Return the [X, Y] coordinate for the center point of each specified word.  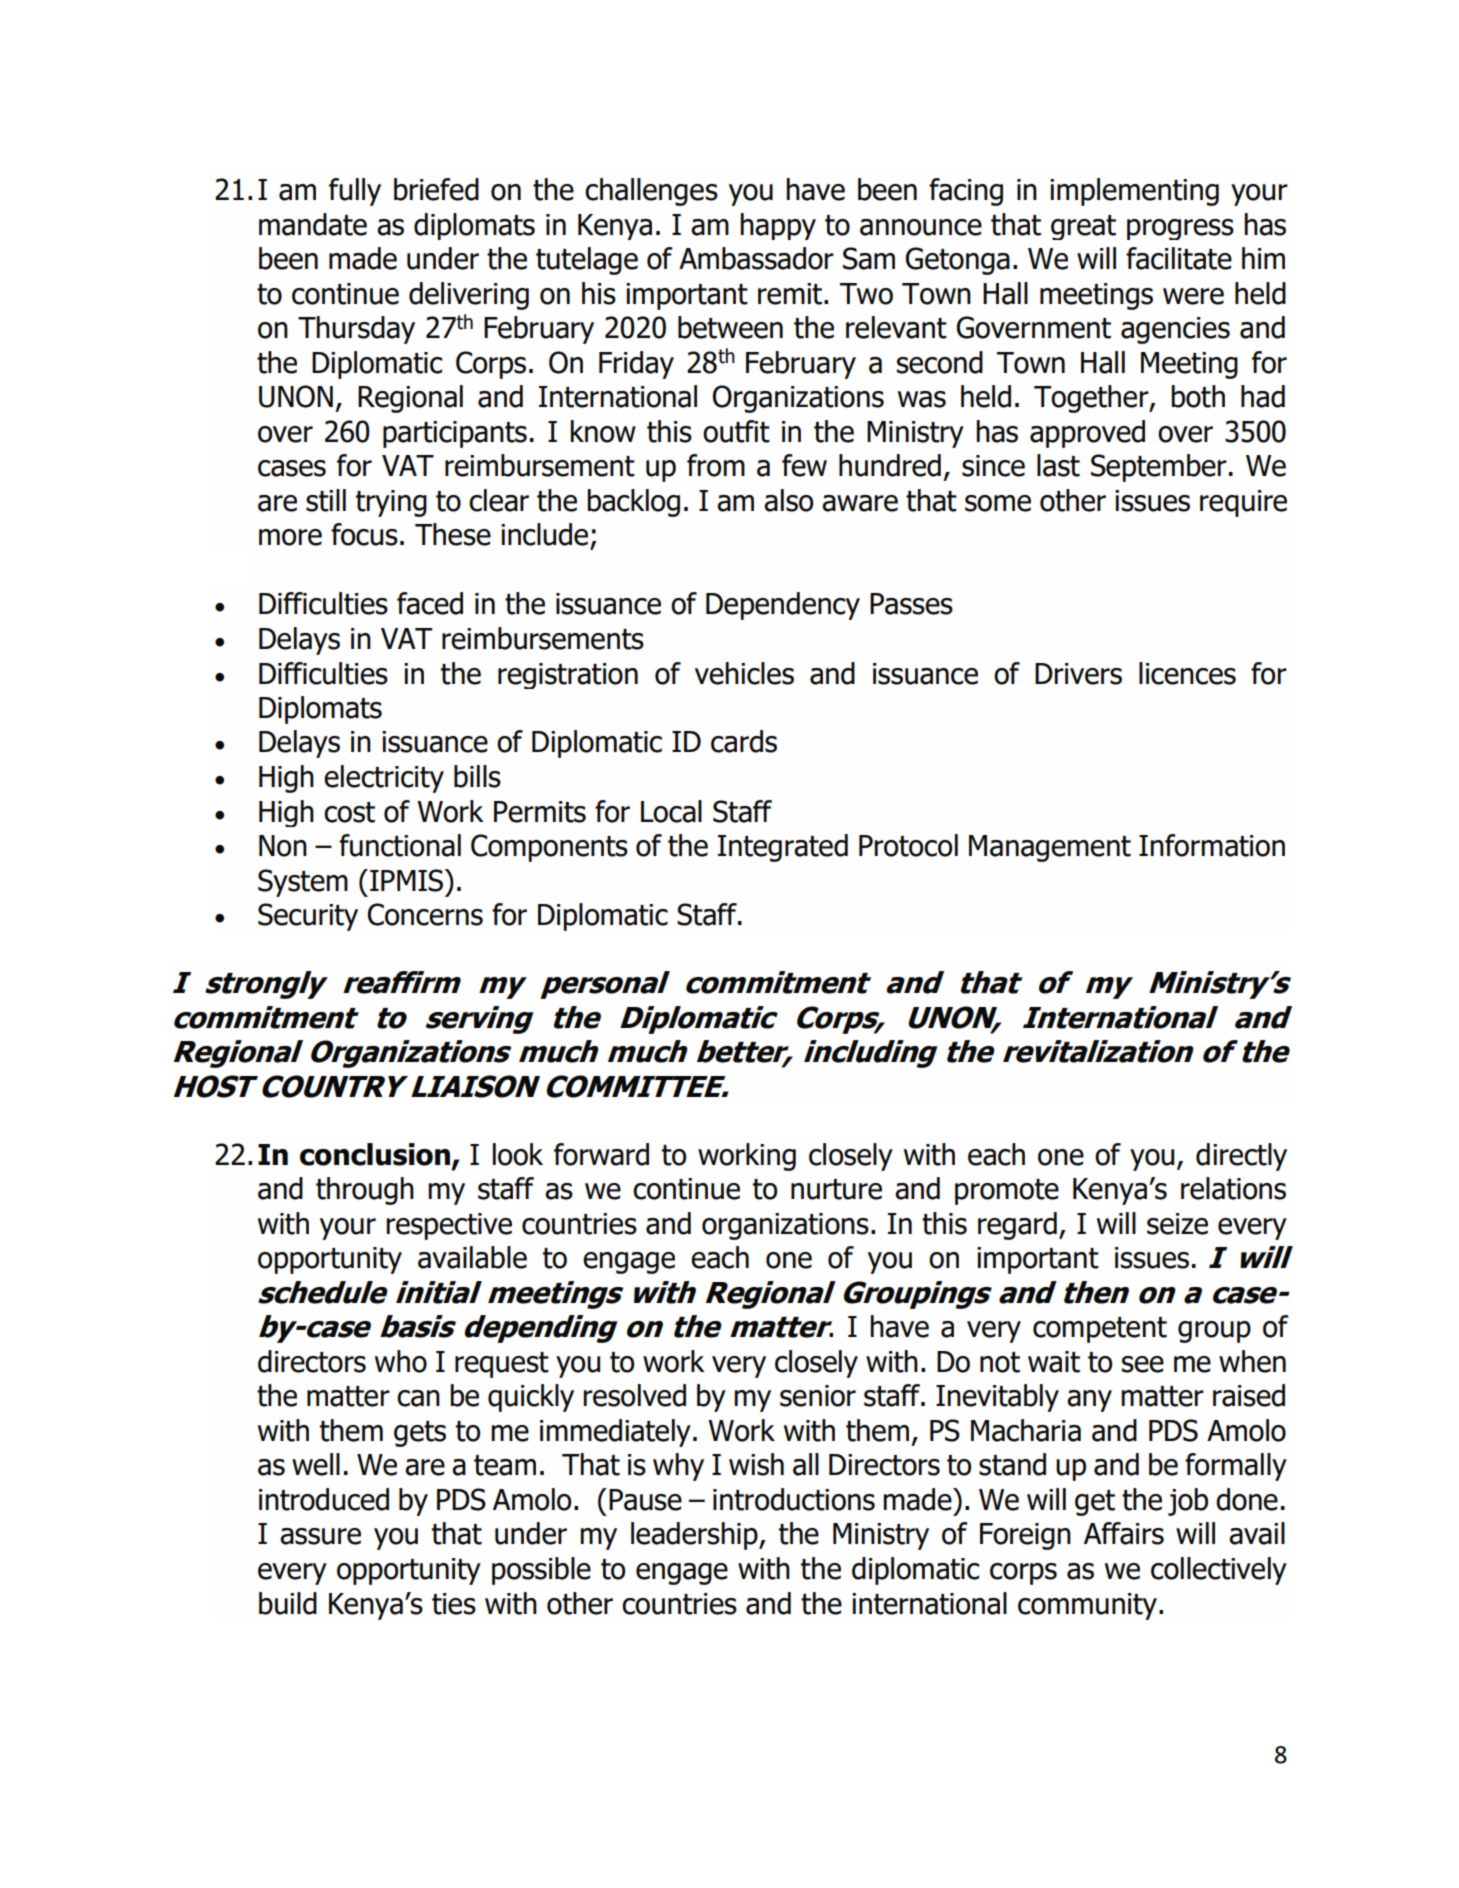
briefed [436, 189]
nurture [836, 1189]
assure [320, 1536]
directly [1241, 1157]
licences [1187, 673]
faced [430, 603]
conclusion [376, 1155]
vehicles [744, 673]
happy [778, 226]
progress [1180, 229]
